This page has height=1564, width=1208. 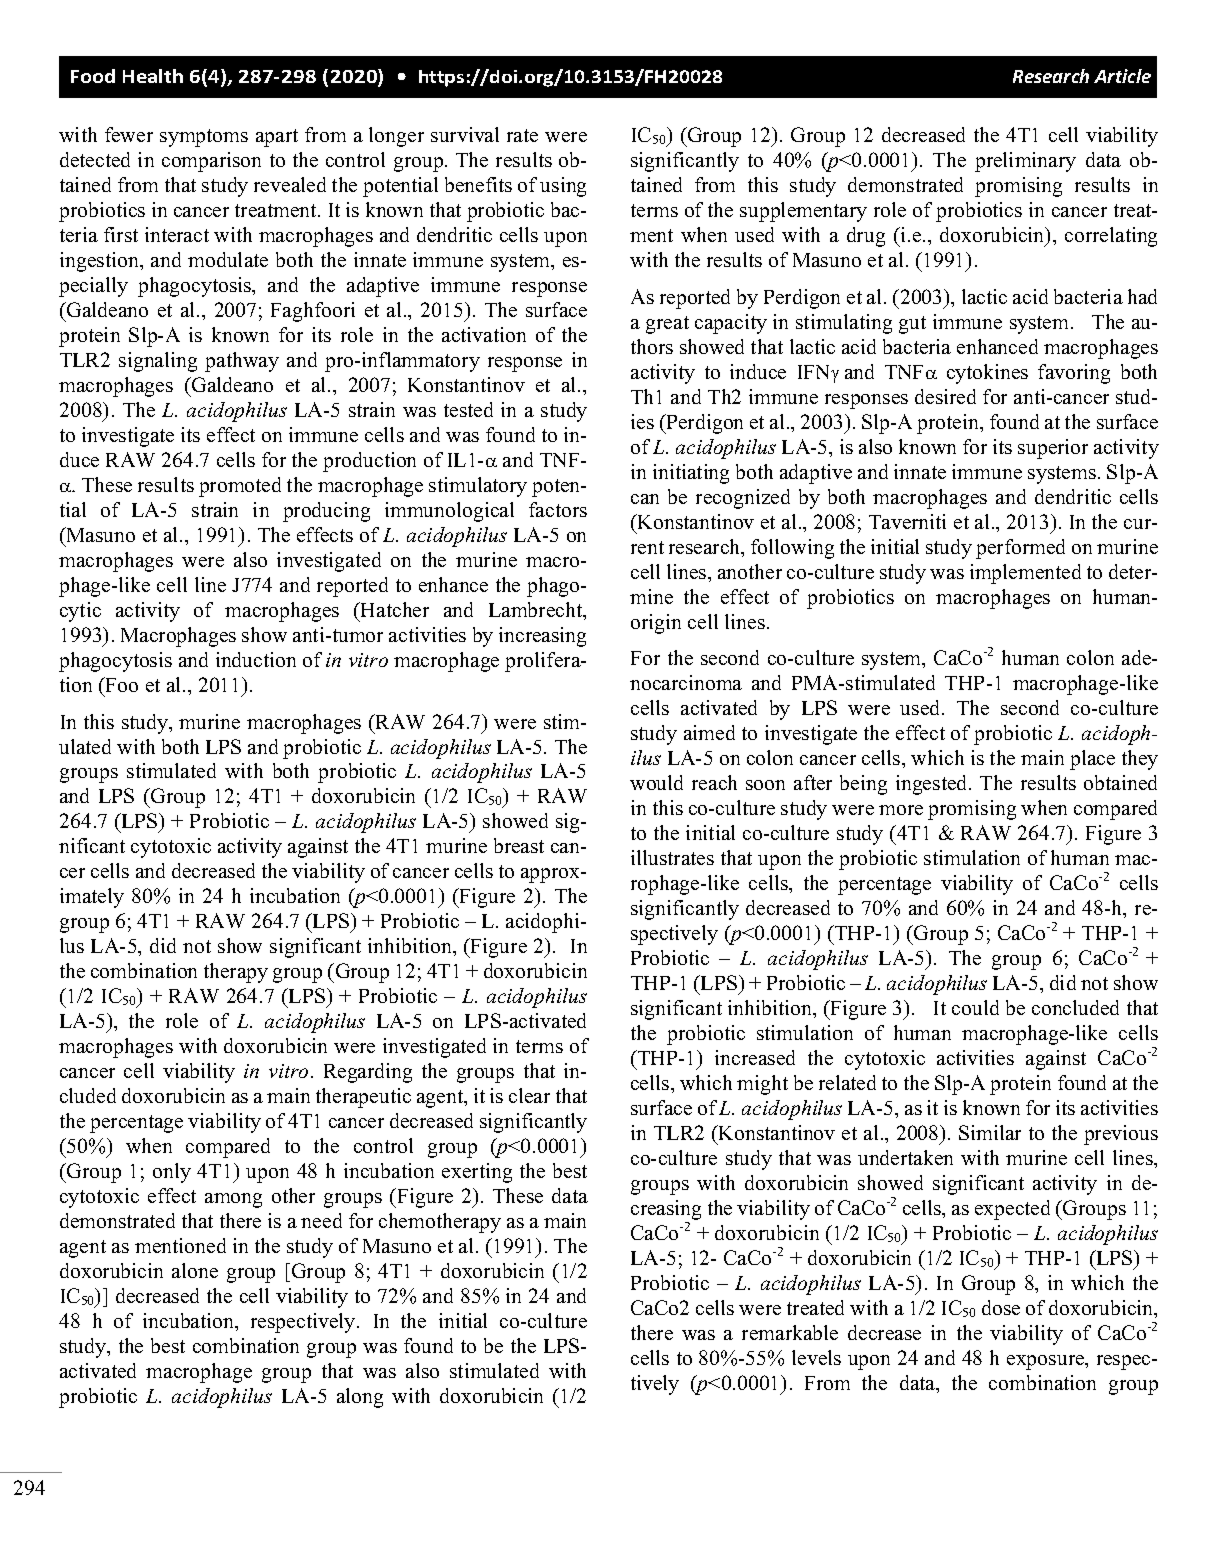 I want to click on remarkable, so click(x=790, y=1332).
